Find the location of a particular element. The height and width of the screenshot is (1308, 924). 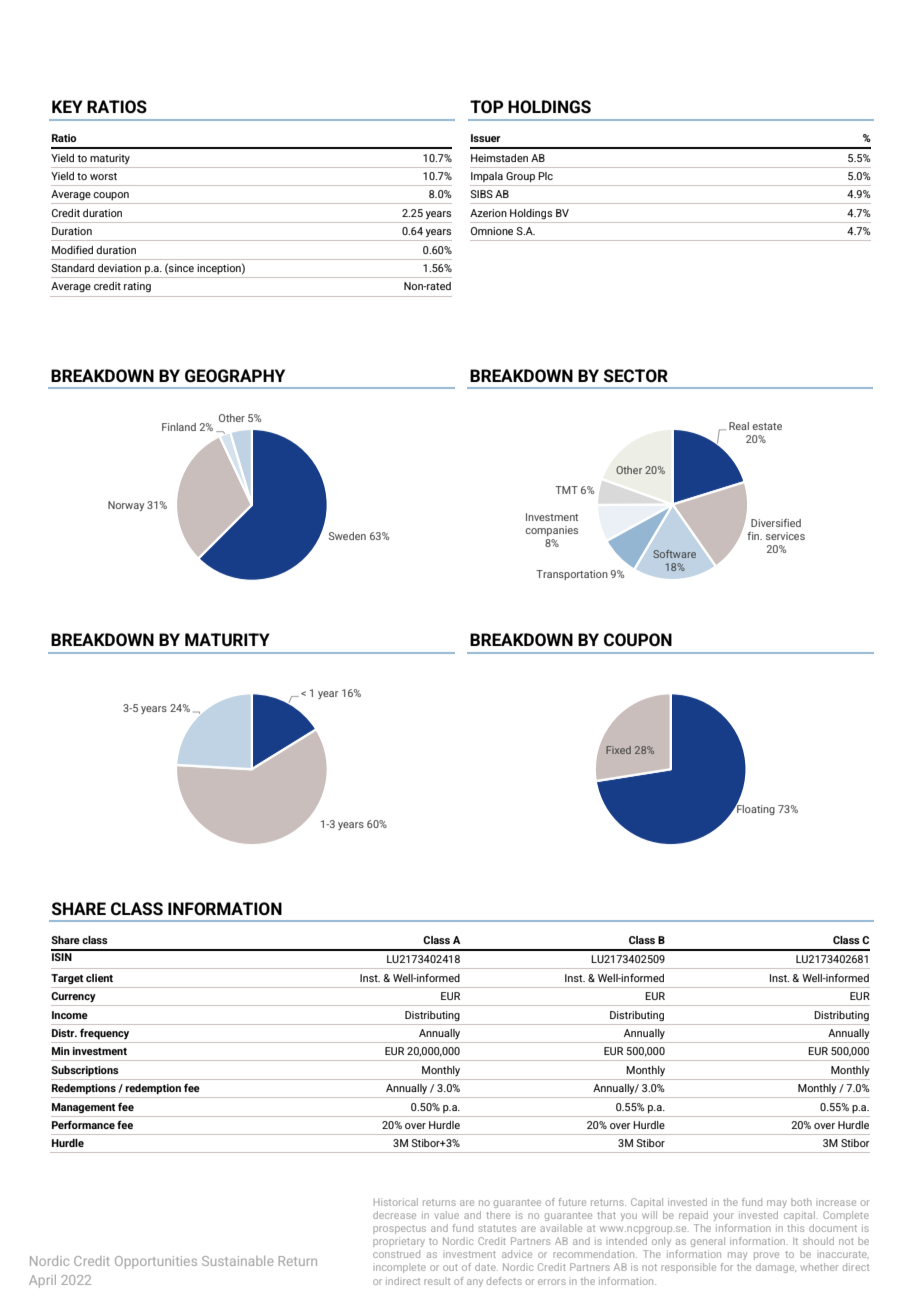

Fixed is located at coordinates (618, 750).
